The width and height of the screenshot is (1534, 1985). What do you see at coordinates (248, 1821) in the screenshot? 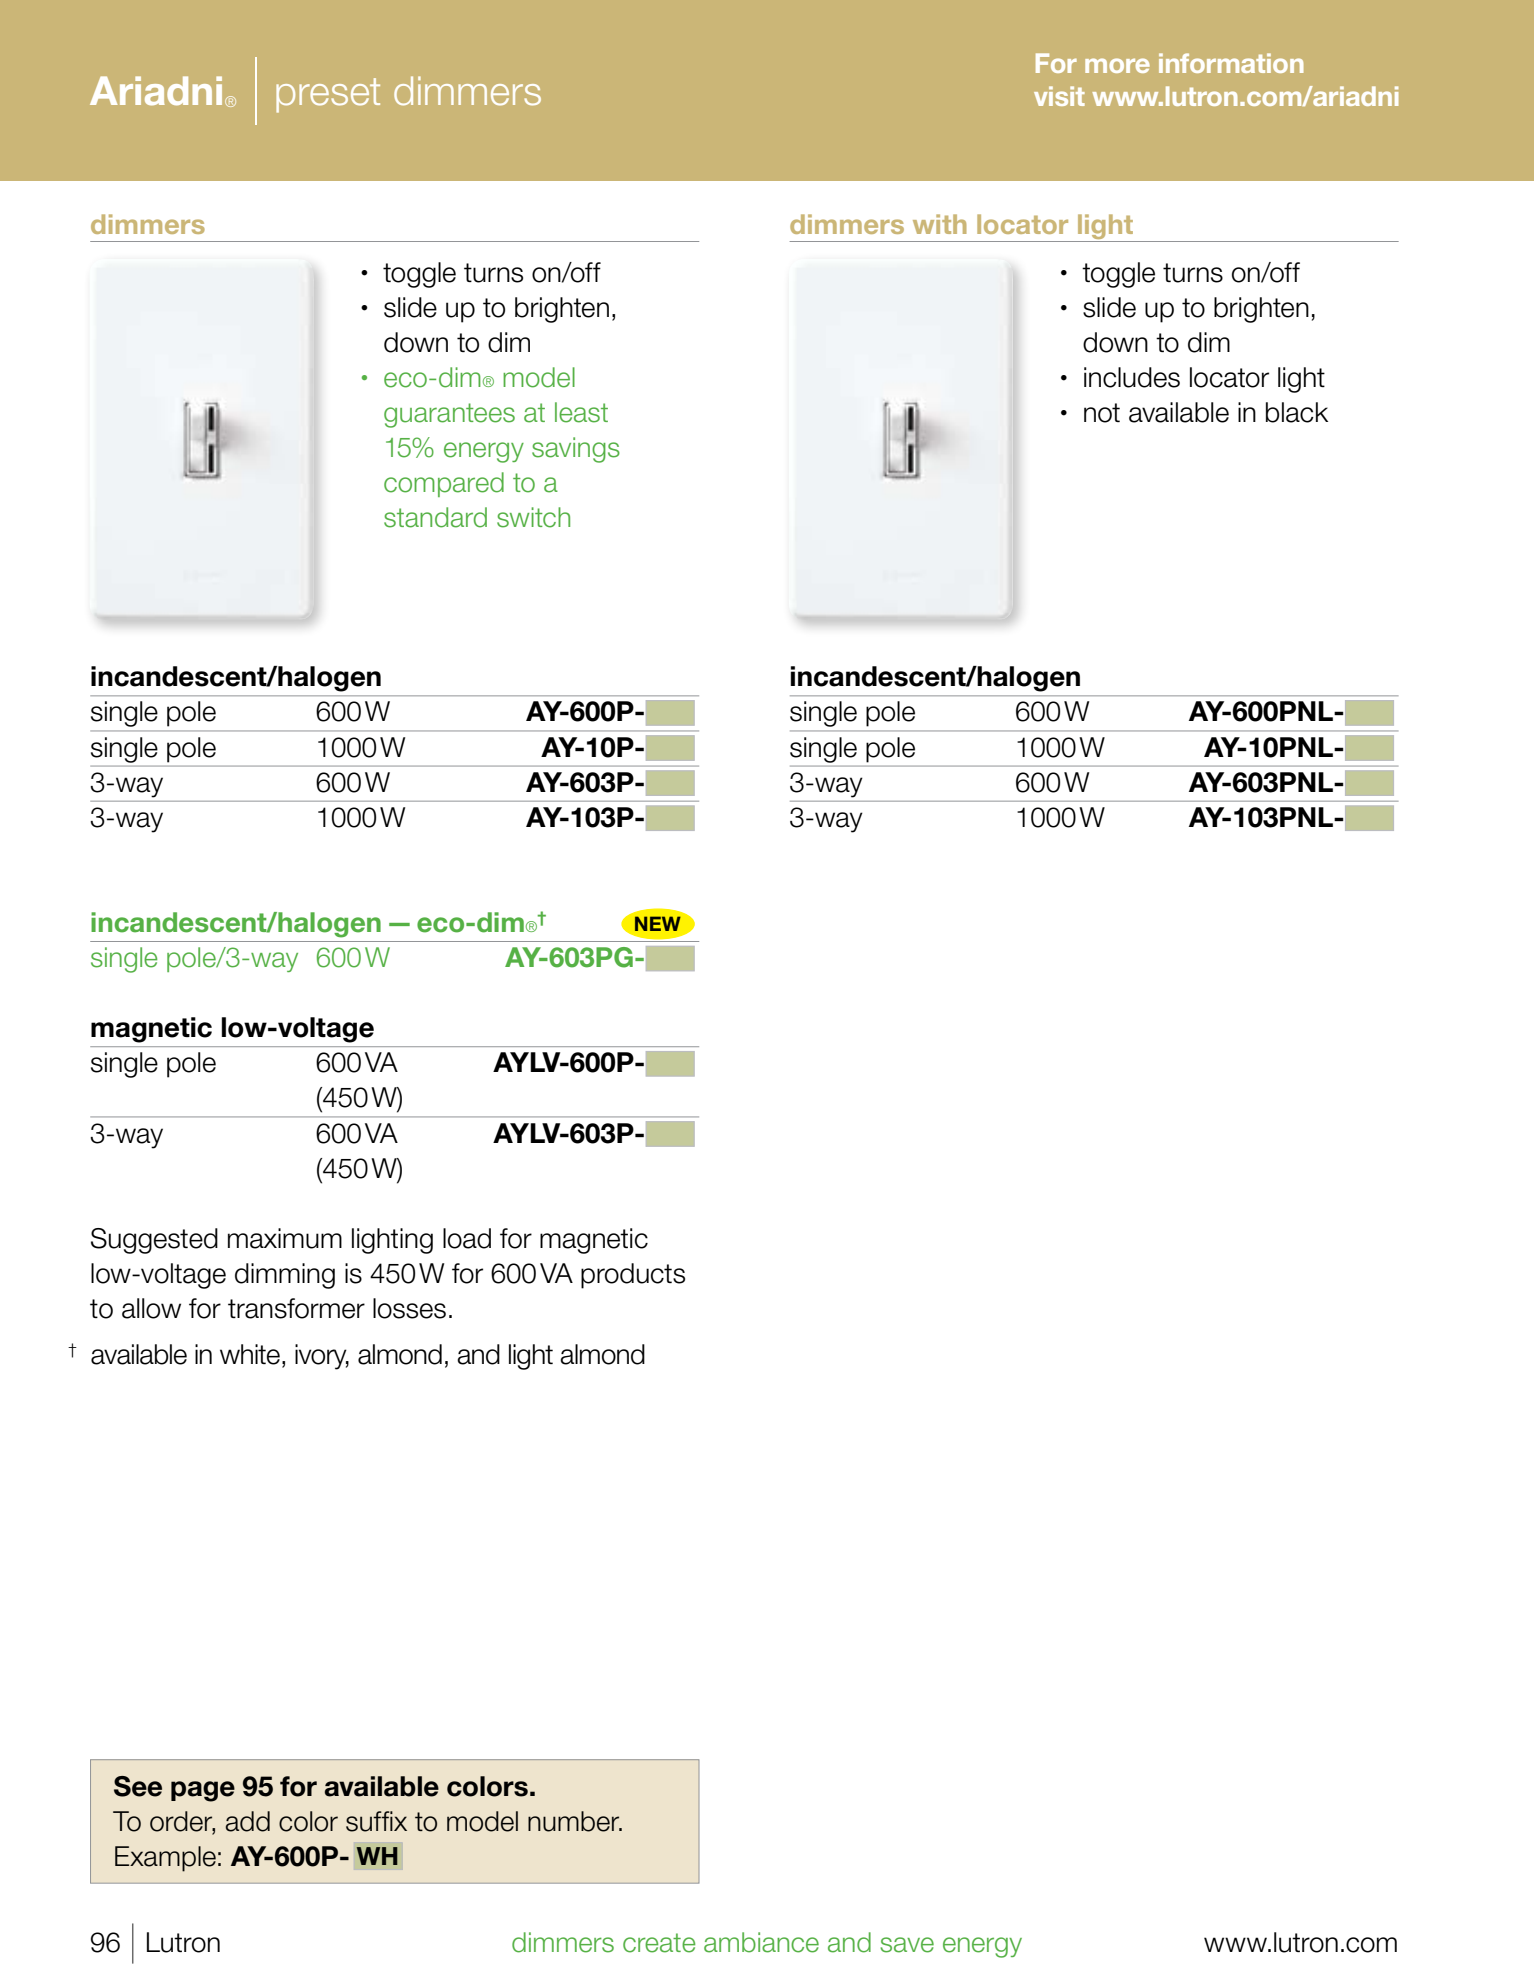
I see `add` at bounding box center [248, 1821].
